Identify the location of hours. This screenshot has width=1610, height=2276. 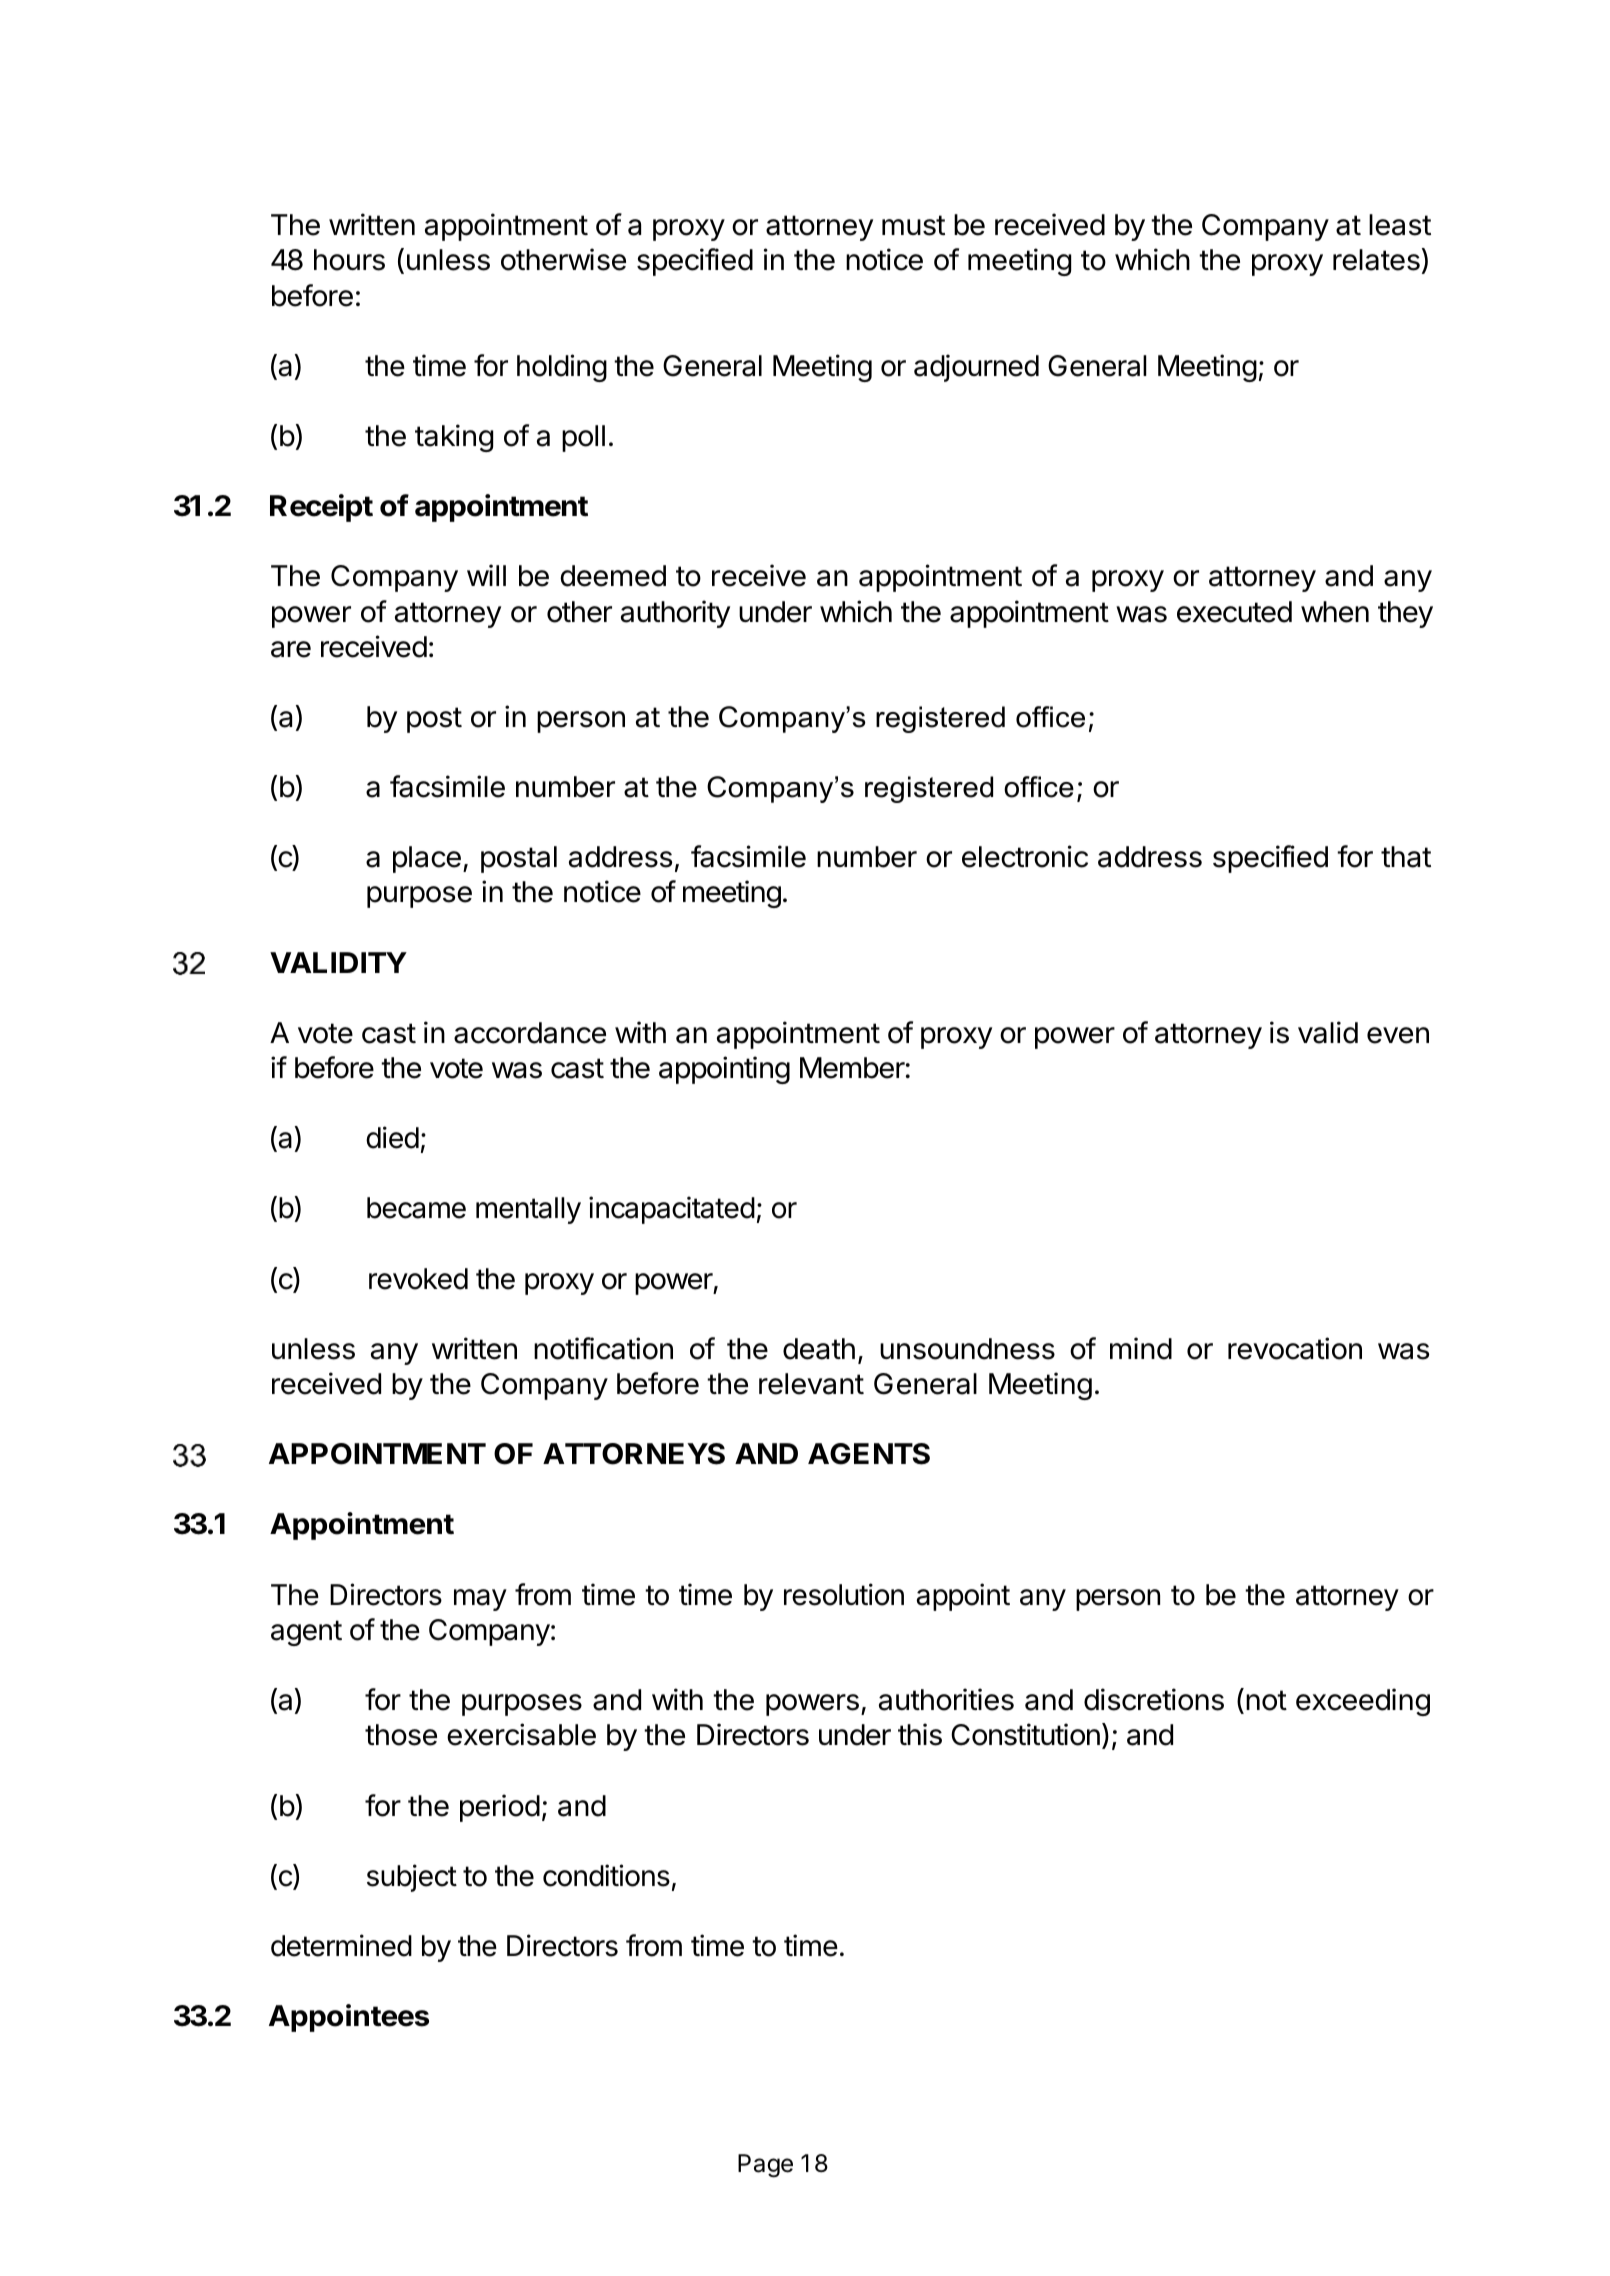
(349, 260).
